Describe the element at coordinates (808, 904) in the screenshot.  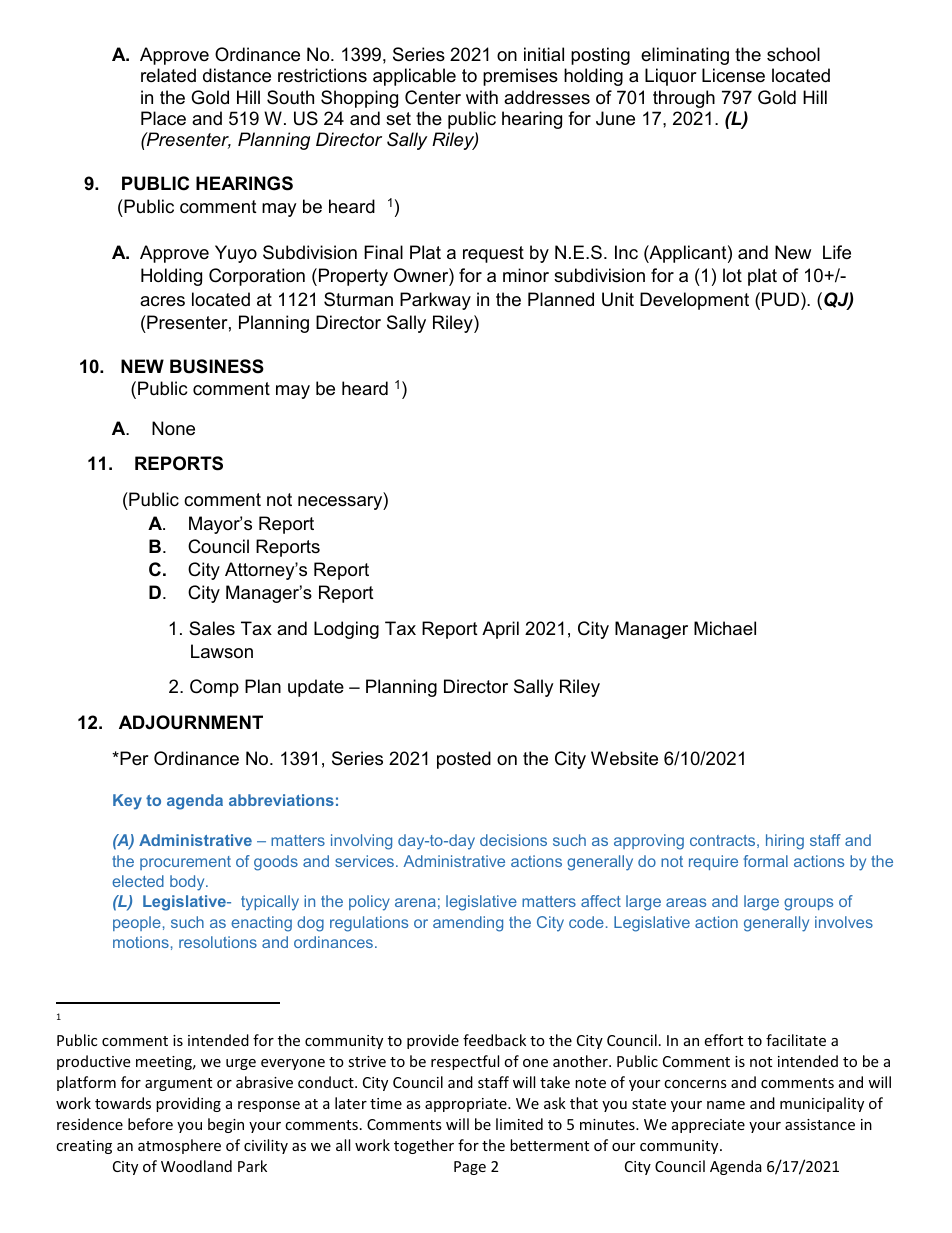
I see `groups` at that location.
